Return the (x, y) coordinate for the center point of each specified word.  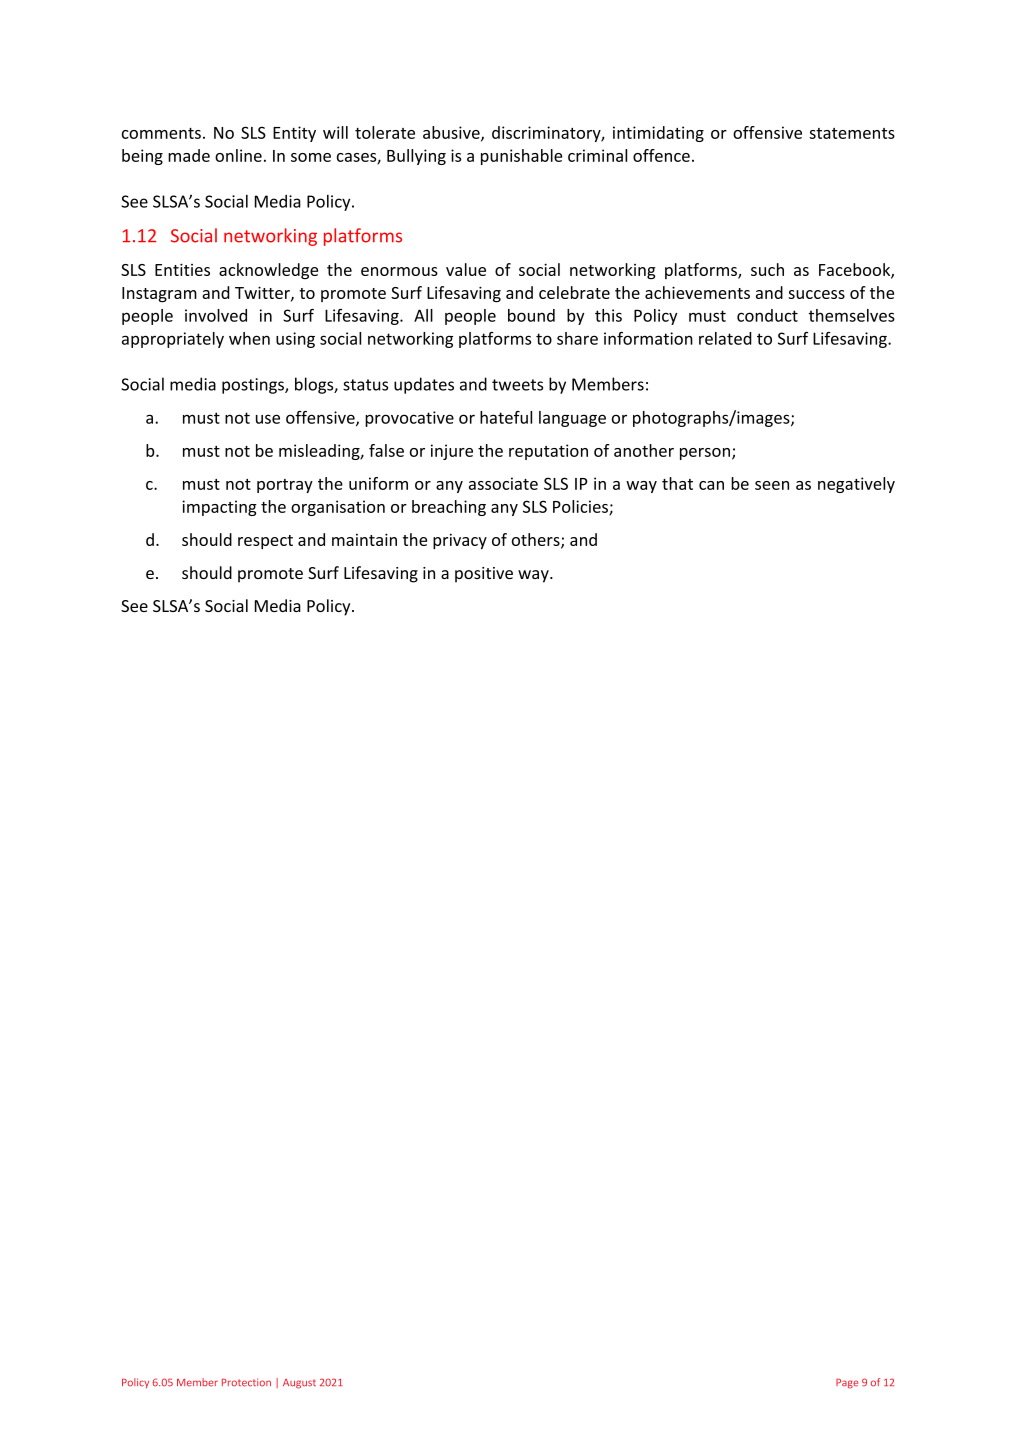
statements (852, 133)
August (299, 1384)
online (238, 155)
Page (847, 1383)
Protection (246, 1382)
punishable (521, 157)
